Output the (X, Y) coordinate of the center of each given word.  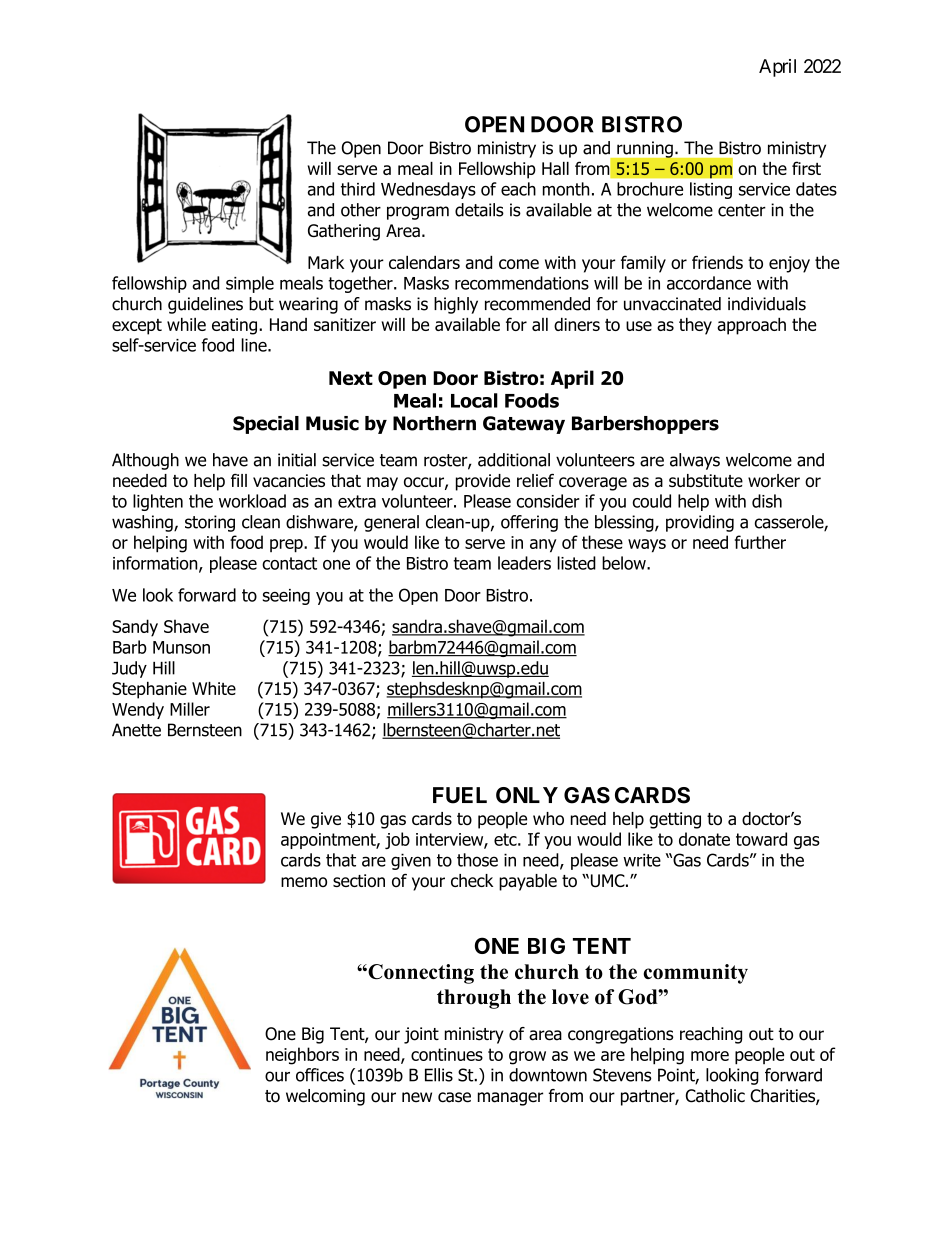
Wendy (138, 710)
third (358, 189)
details (479, 210)
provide (483, 482)
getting (675, 820)
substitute (706, 480)
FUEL (460, 795)
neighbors (302, 1056)
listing (711, 190)
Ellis (439, 1075)
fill (239, 480)
